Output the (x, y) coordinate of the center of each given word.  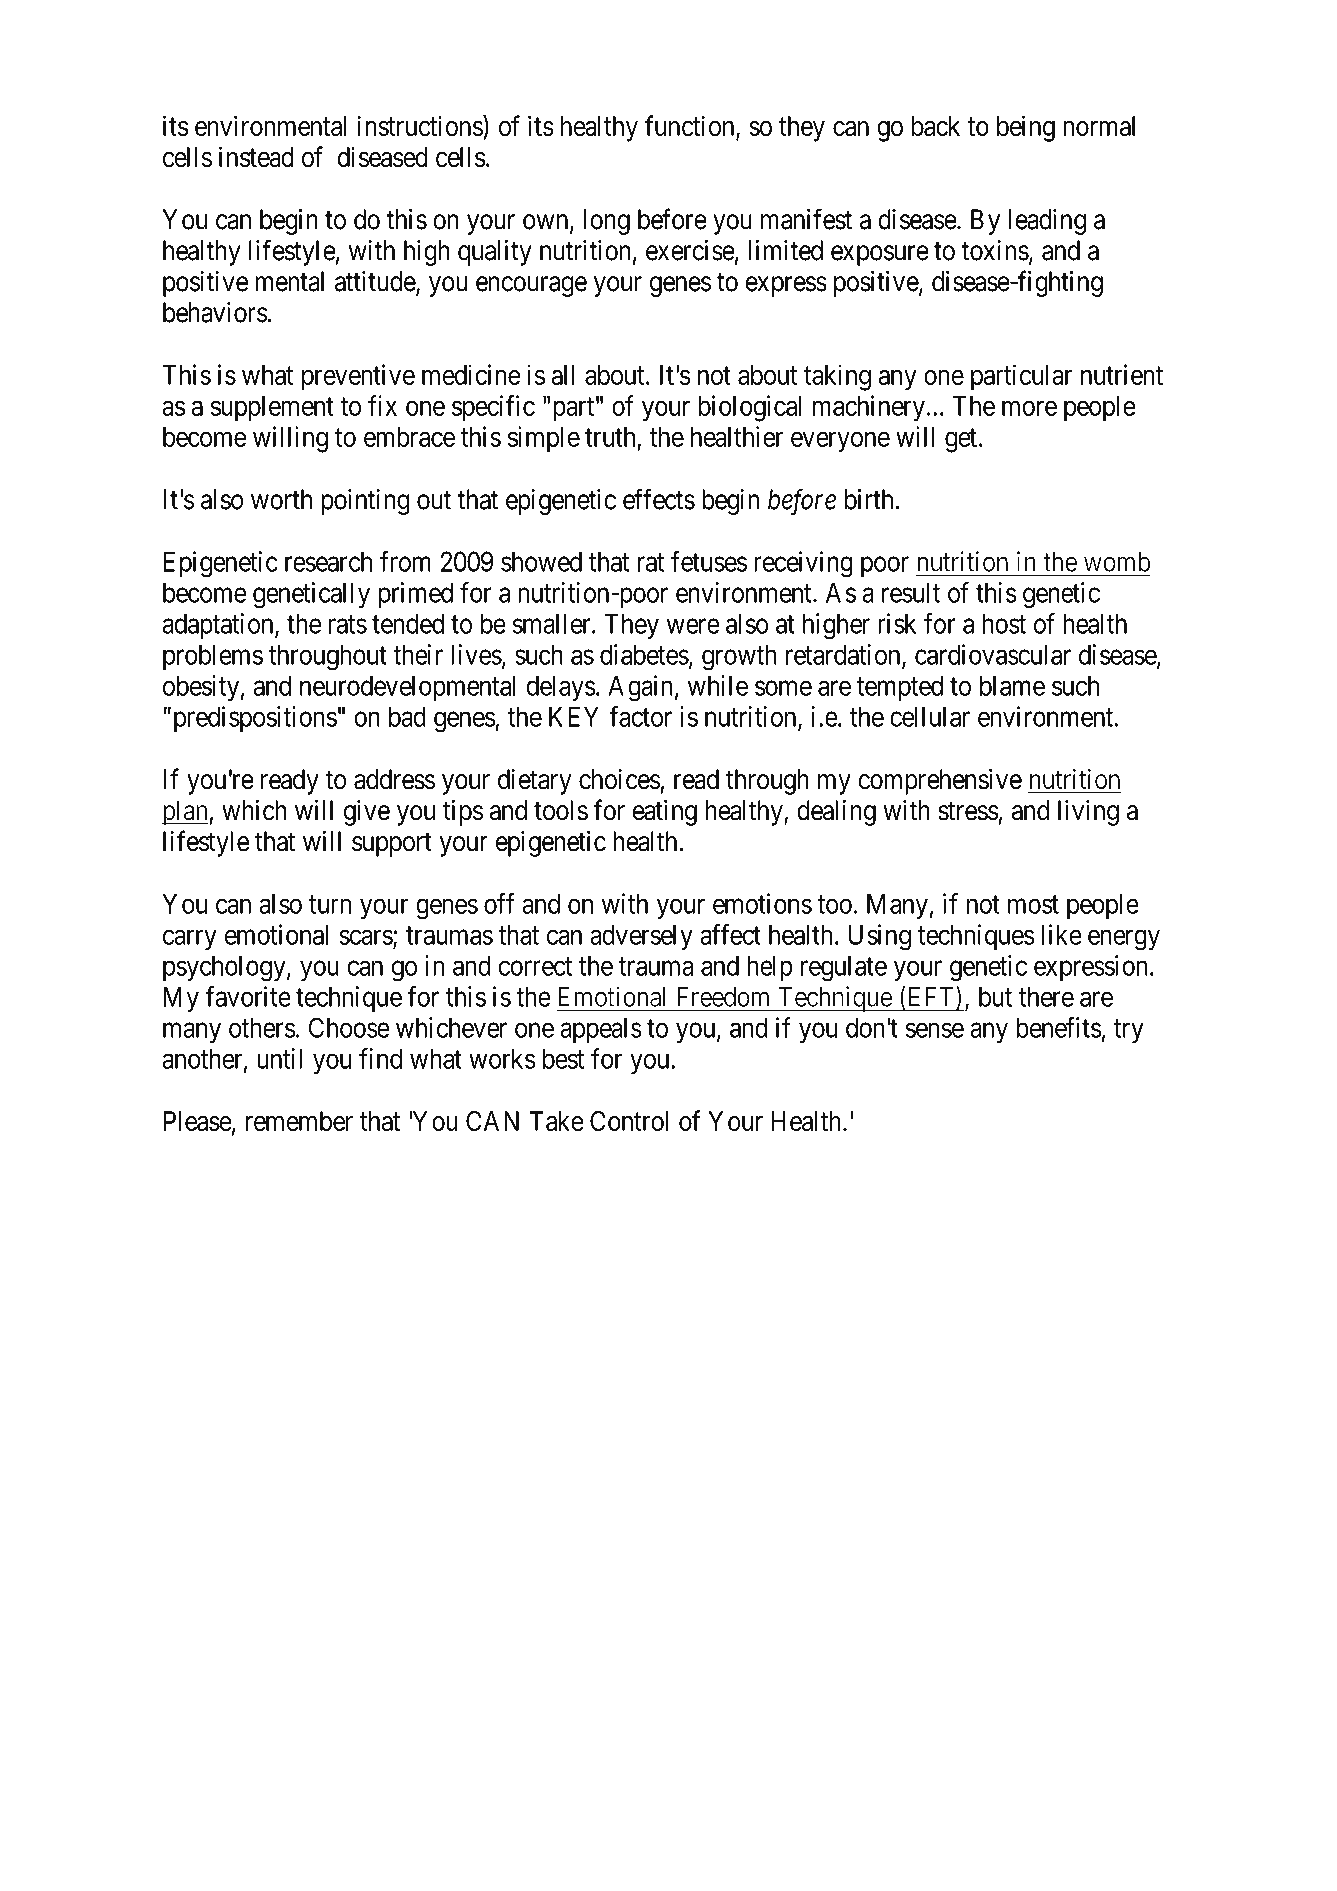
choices (619, 779)
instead (256, 157)
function (691, 127)
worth (281, 499)
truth (610, 437)
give (367, 813)
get (961, 441)
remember (299, 1121)
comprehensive (940, 782)
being (1026, 128)
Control (629, 1121)
